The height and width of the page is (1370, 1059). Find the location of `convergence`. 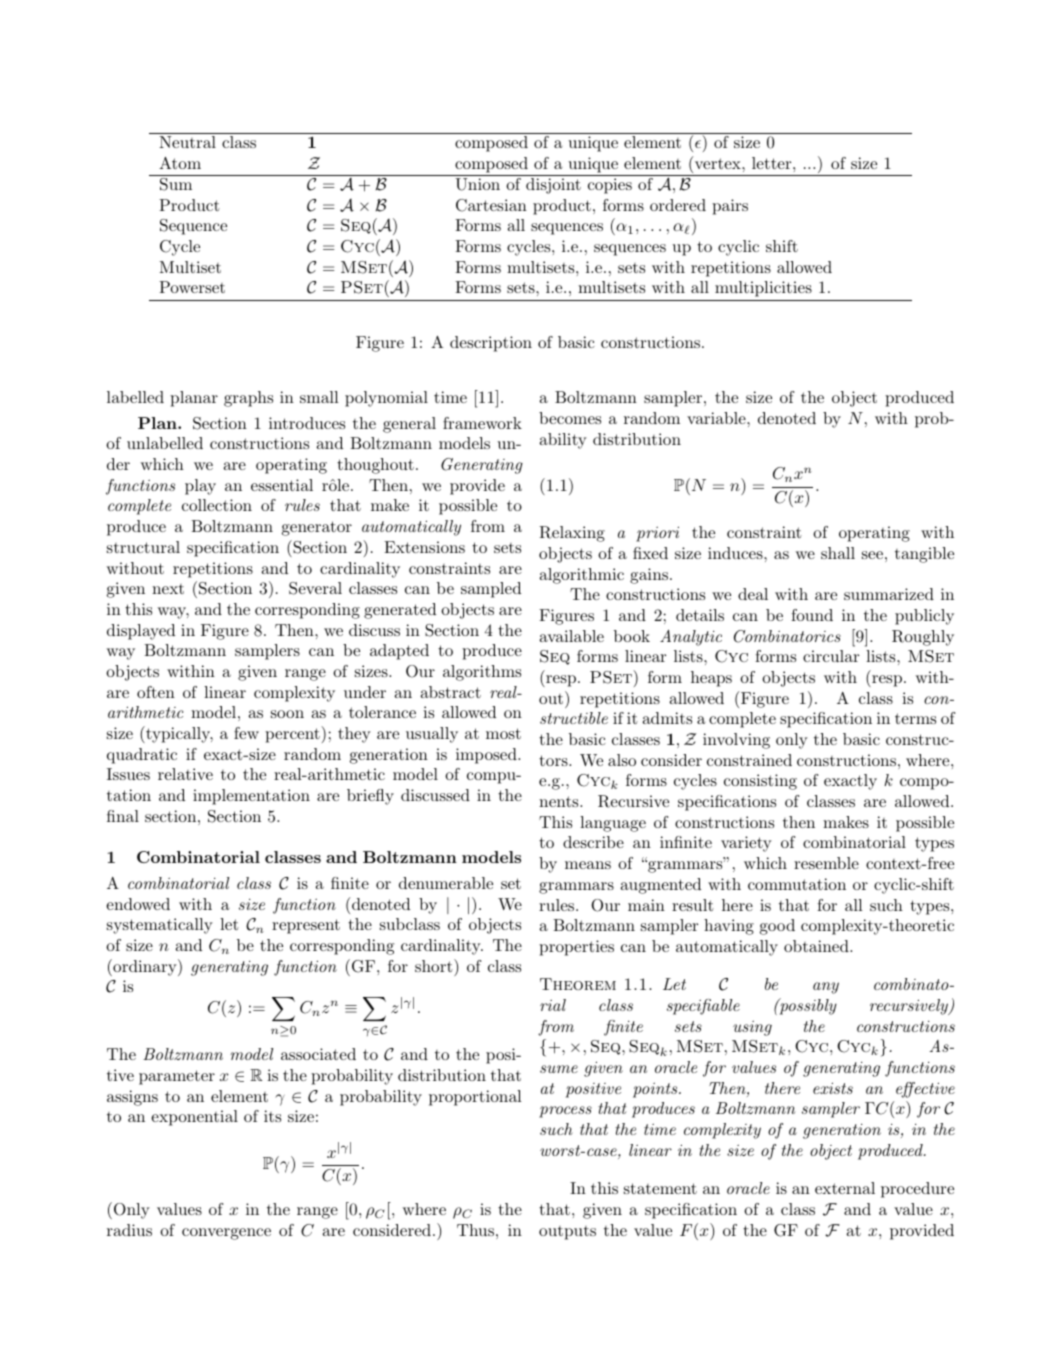

convergence is located at coordinates (226, 1234).
